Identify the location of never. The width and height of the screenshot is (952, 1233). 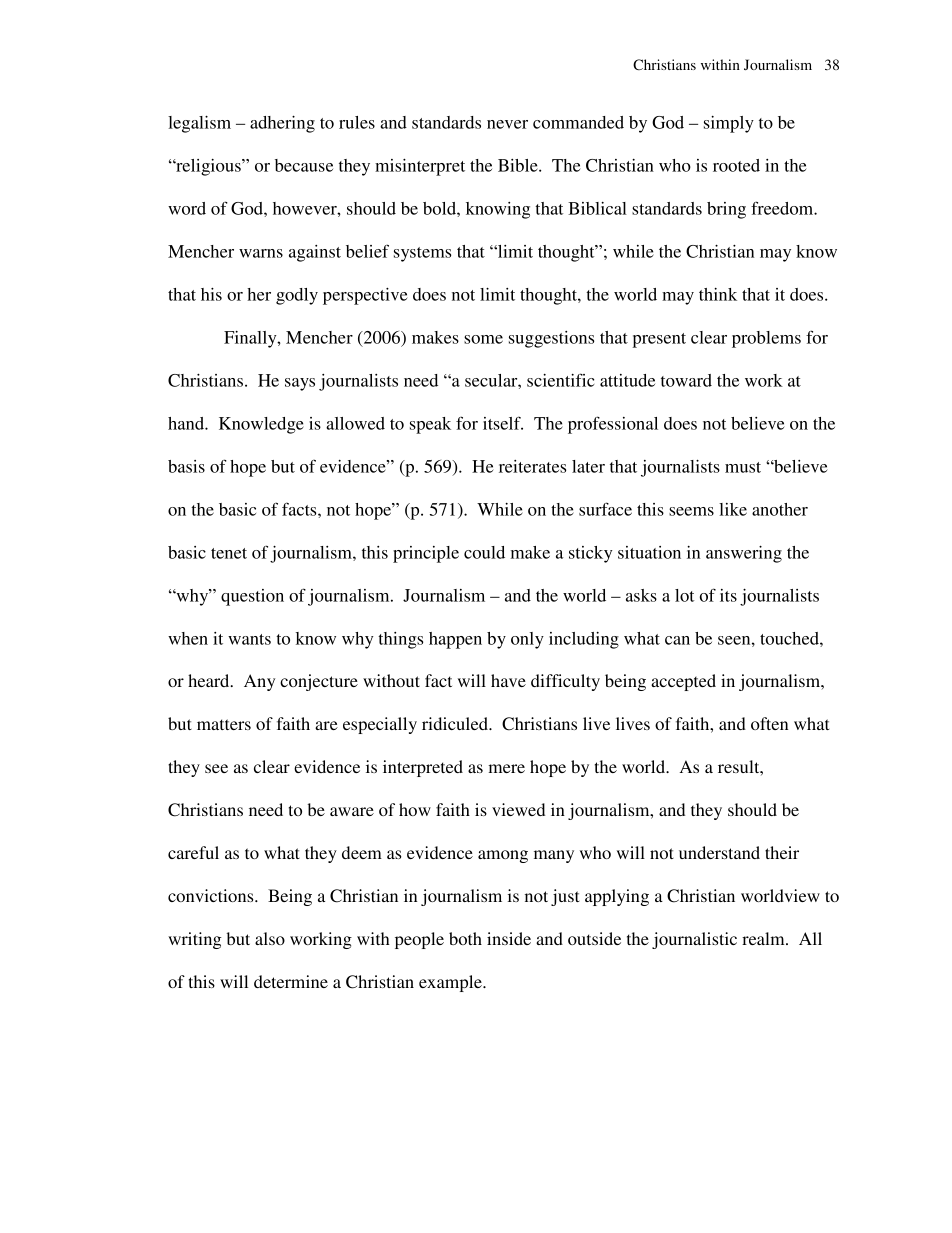
(507, 124).
